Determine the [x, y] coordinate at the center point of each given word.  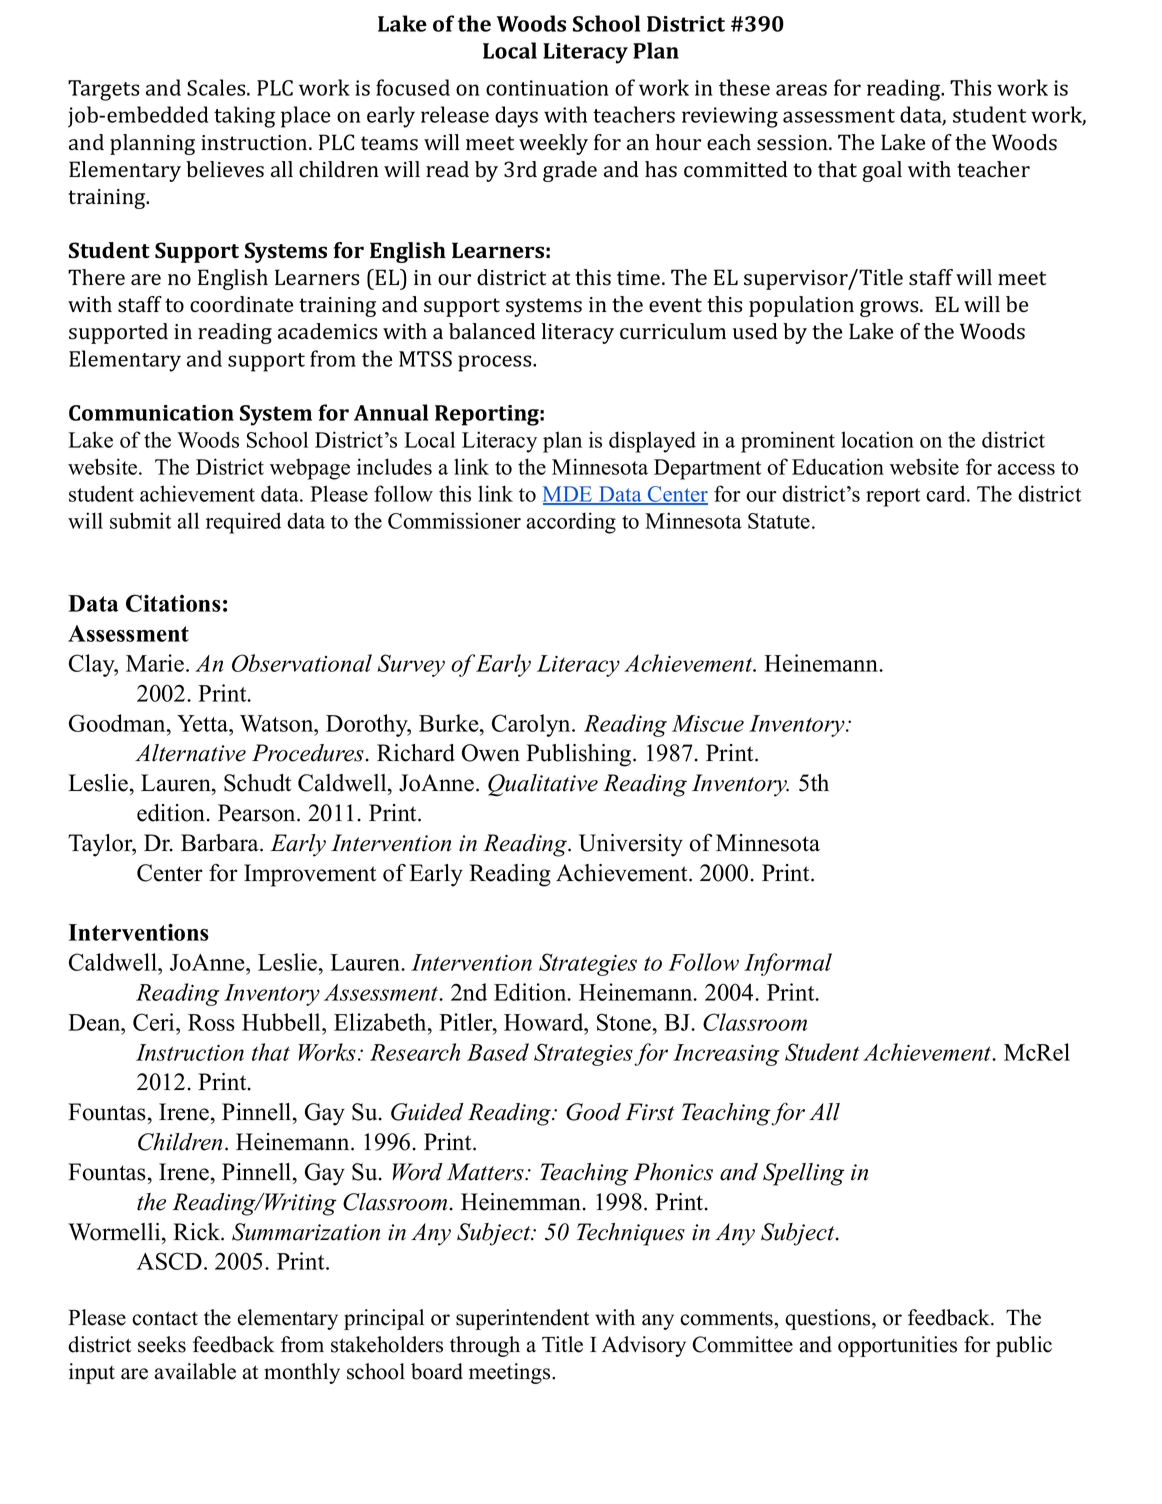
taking [244, 117]
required [243, 523]
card [947, 493]
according [571, 523]
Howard [545, 1022]
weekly [553, 144]
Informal [788, 964]
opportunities [897, 1346]
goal [882, 171]
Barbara [221, 843]
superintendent [522, 1319]
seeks [162, 1344]
